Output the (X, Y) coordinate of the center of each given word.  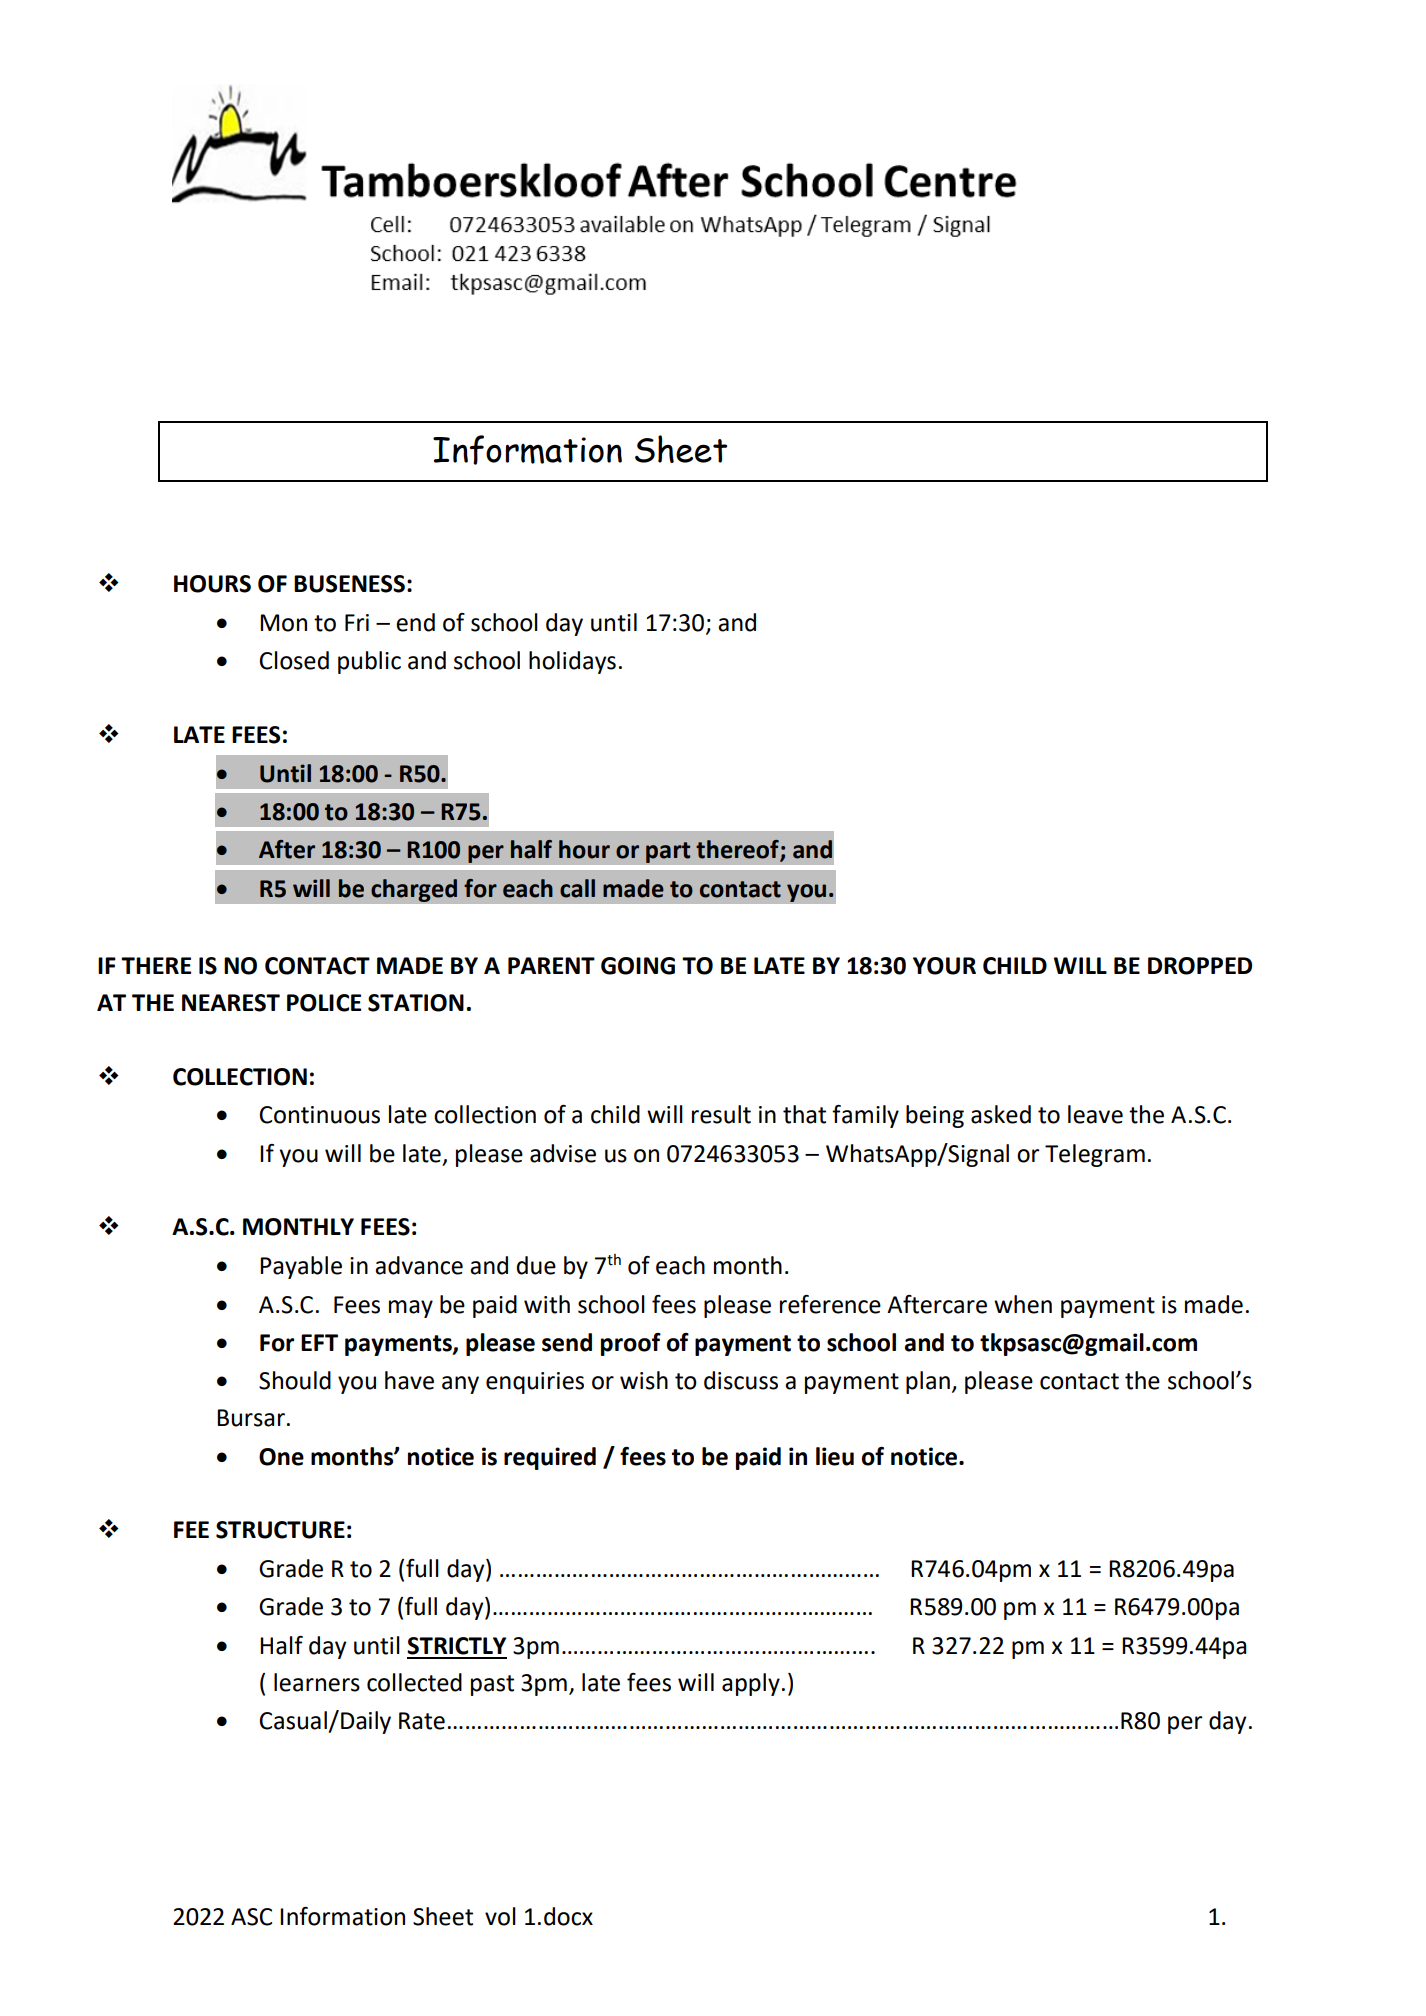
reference (830, 1304)
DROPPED (1200, 966)
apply (751, 1684)
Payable (301, 1267)
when (1023, 1304)
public (369, 662)
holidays (572, 662)
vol (500, 1916)
